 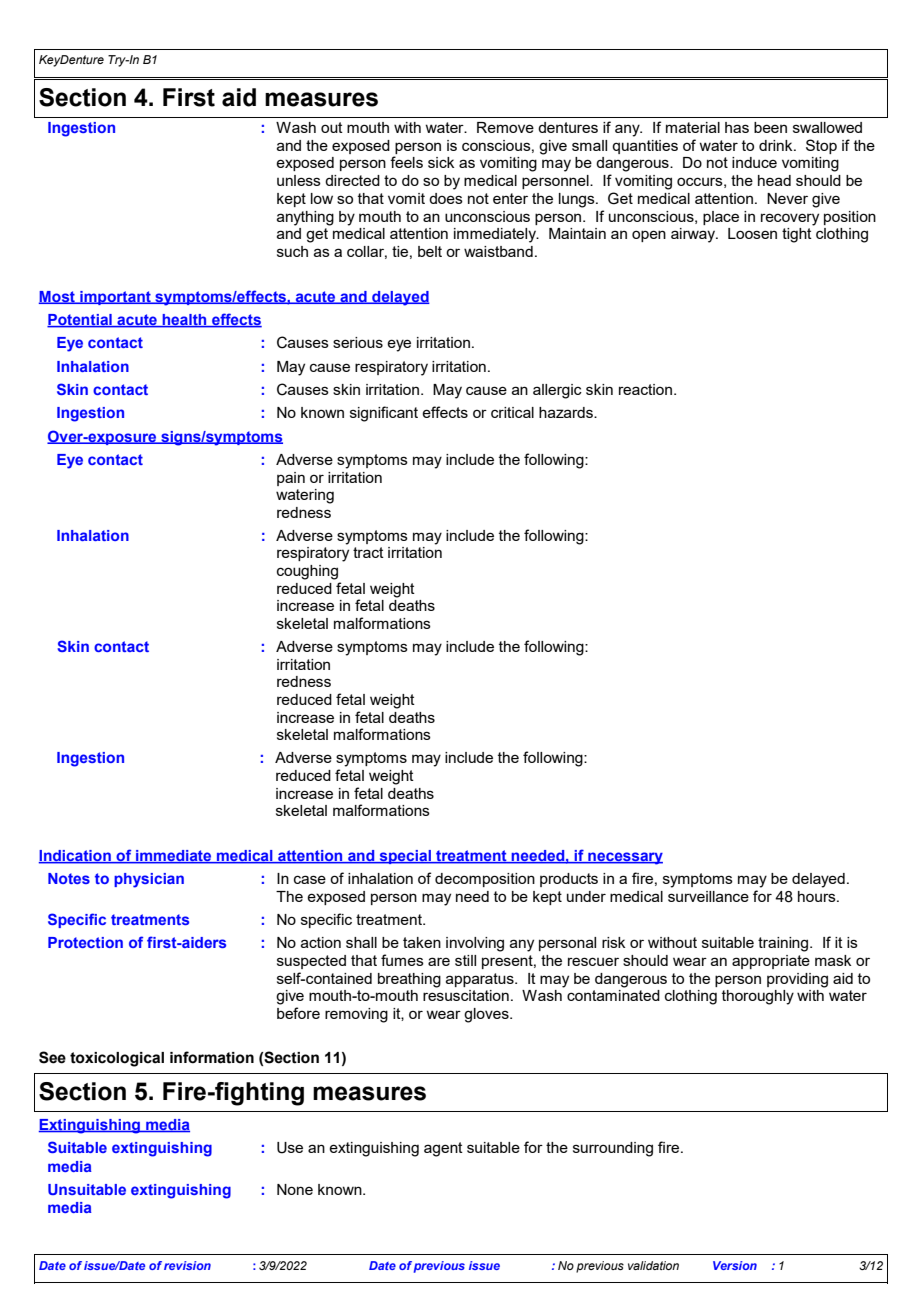 What do you see at coordinates (307, 572) in the document?
I see `coughing` at bounding box center [307, 572].
